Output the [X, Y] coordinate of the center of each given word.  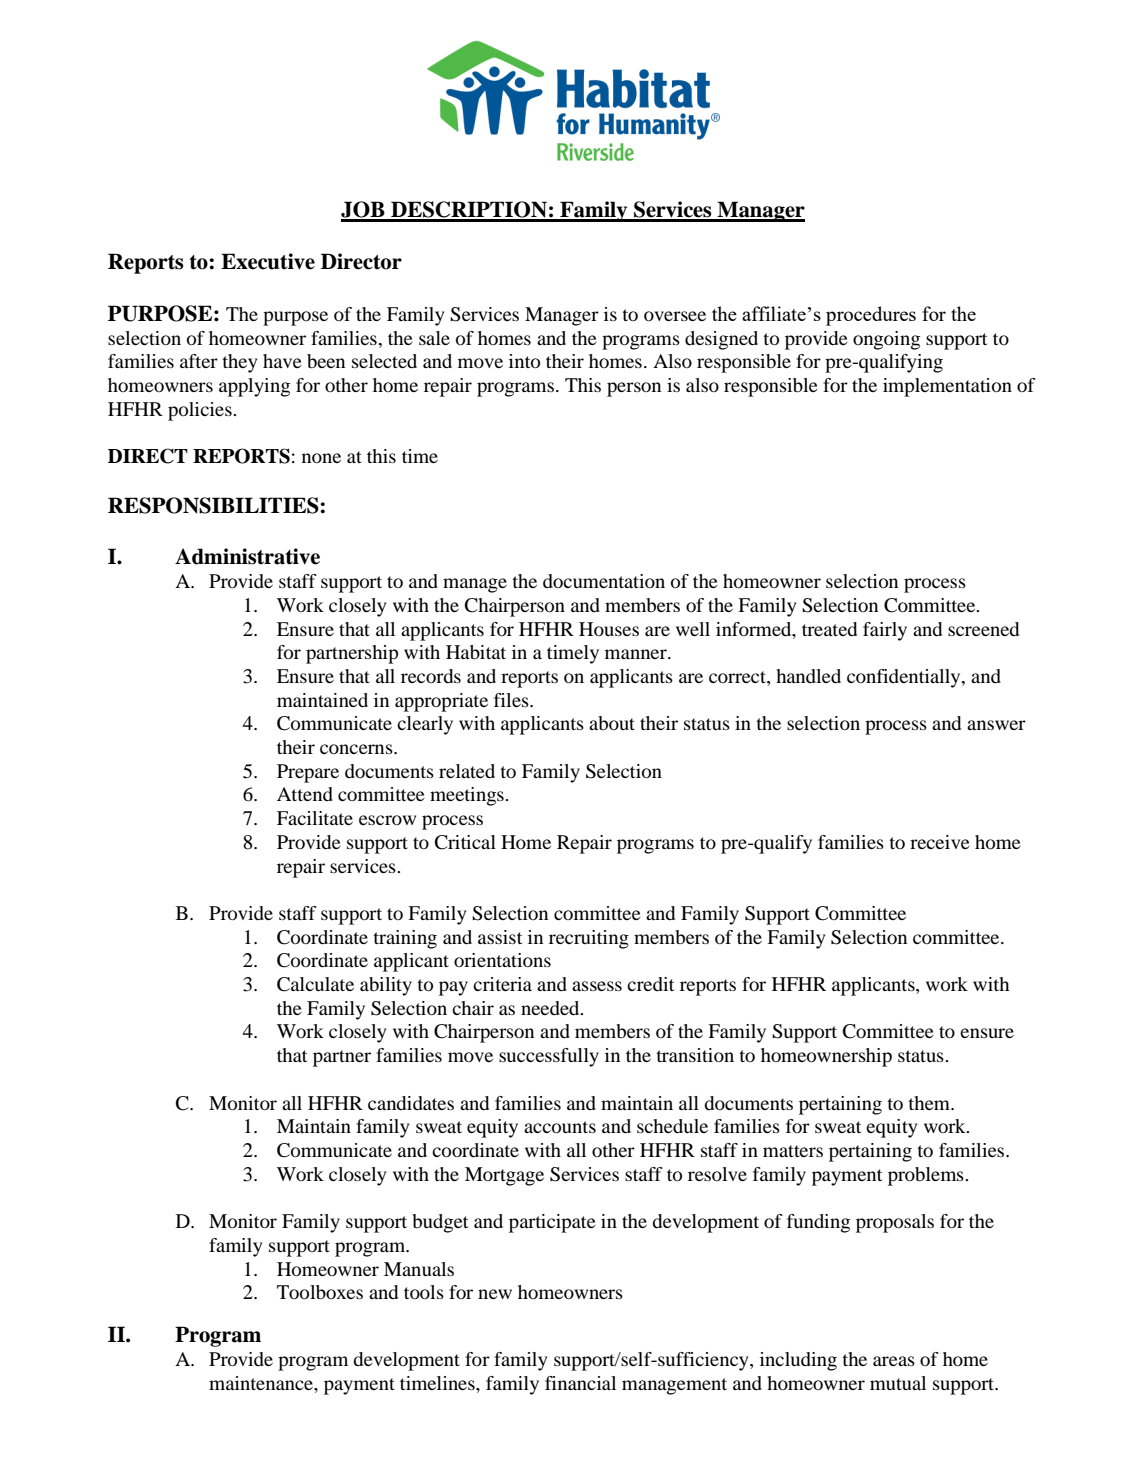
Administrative [247, 556]
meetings [468, 796]
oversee [675, 316]
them [930, 1103]
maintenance [262, 1383]
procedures [871, 316]
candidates [411, 1103]
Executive [268, 261]
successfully [549, 1057]
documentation [604, 581]
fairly [885, 631]
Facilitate [315, 818]
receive [940, 842]
